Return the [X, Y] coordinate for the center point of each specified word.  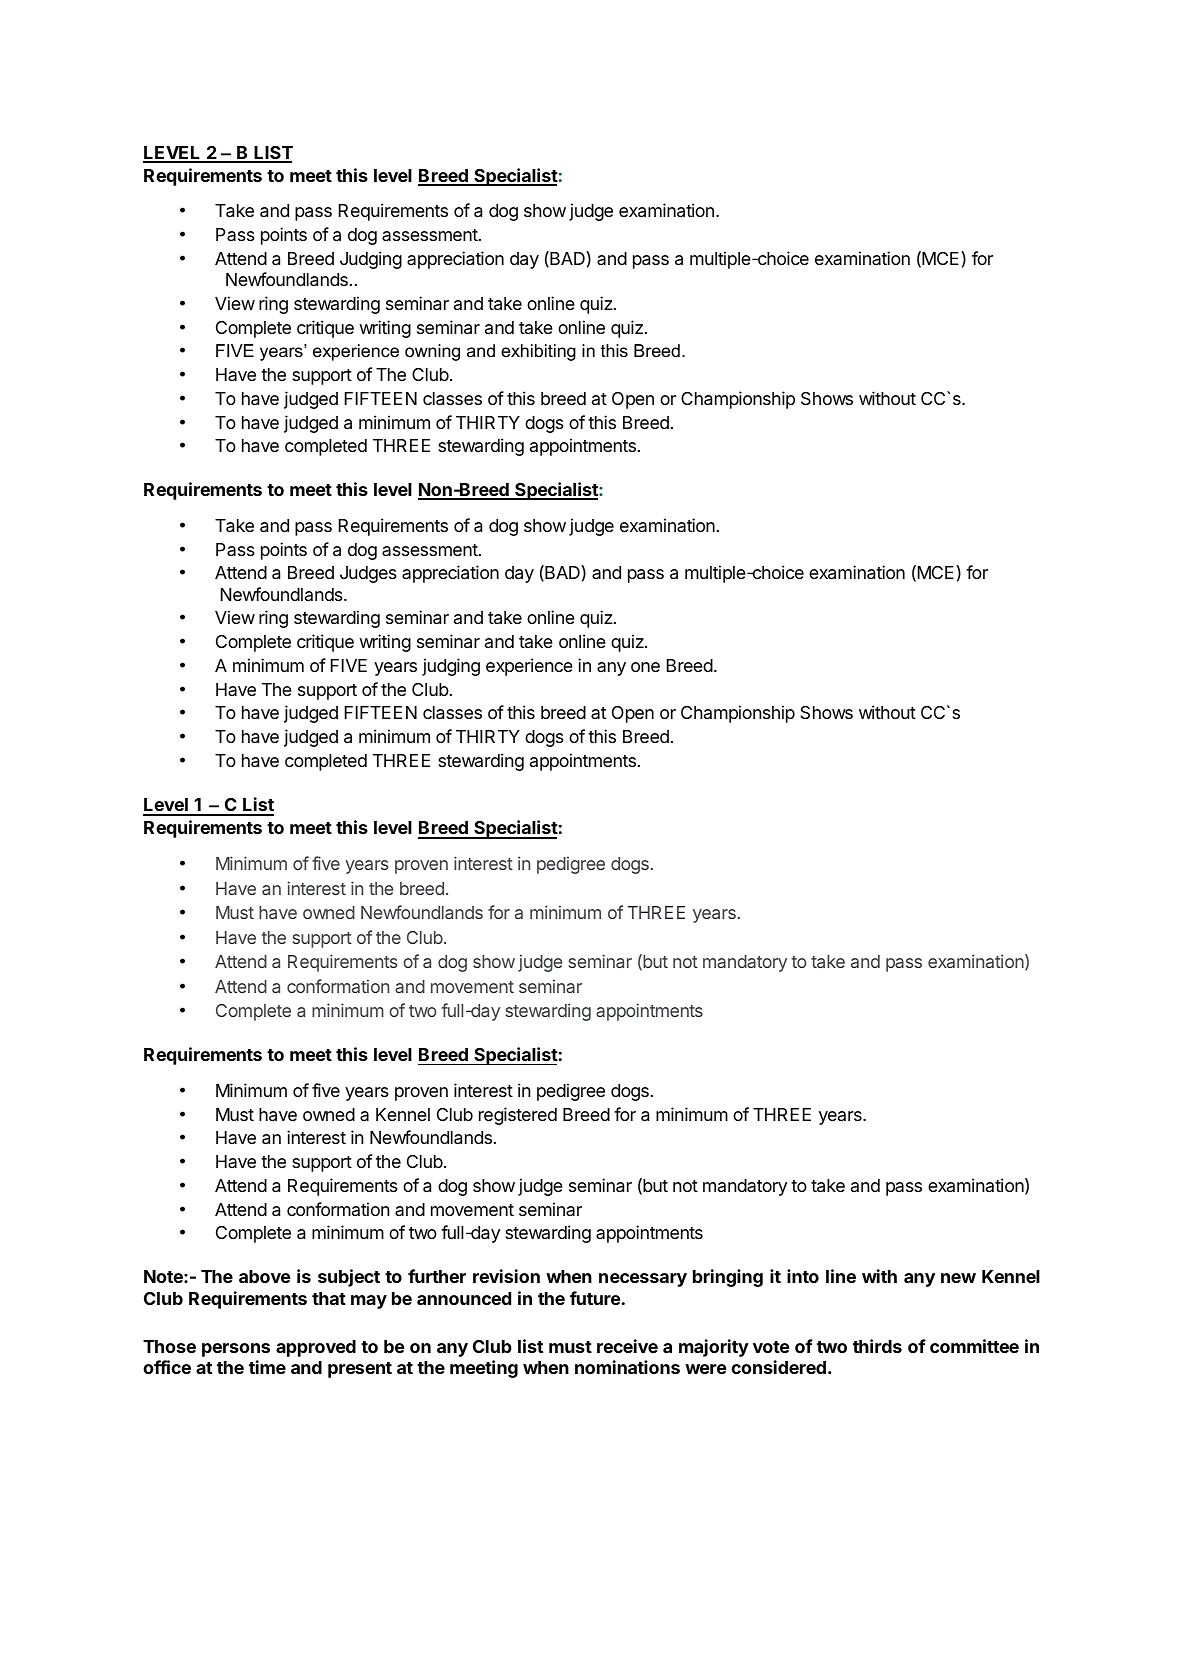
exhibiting [538, 352]
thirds [877, 1346]
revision [506, 1276]
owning [432, 352]
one [645, 667]
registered [518, 1116]
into [803, 1276]
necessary [643, 1280]
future [595, 1298]
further [437, 1276]
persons [236, 1350]
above [264, 1276]
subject [349, 1278]
